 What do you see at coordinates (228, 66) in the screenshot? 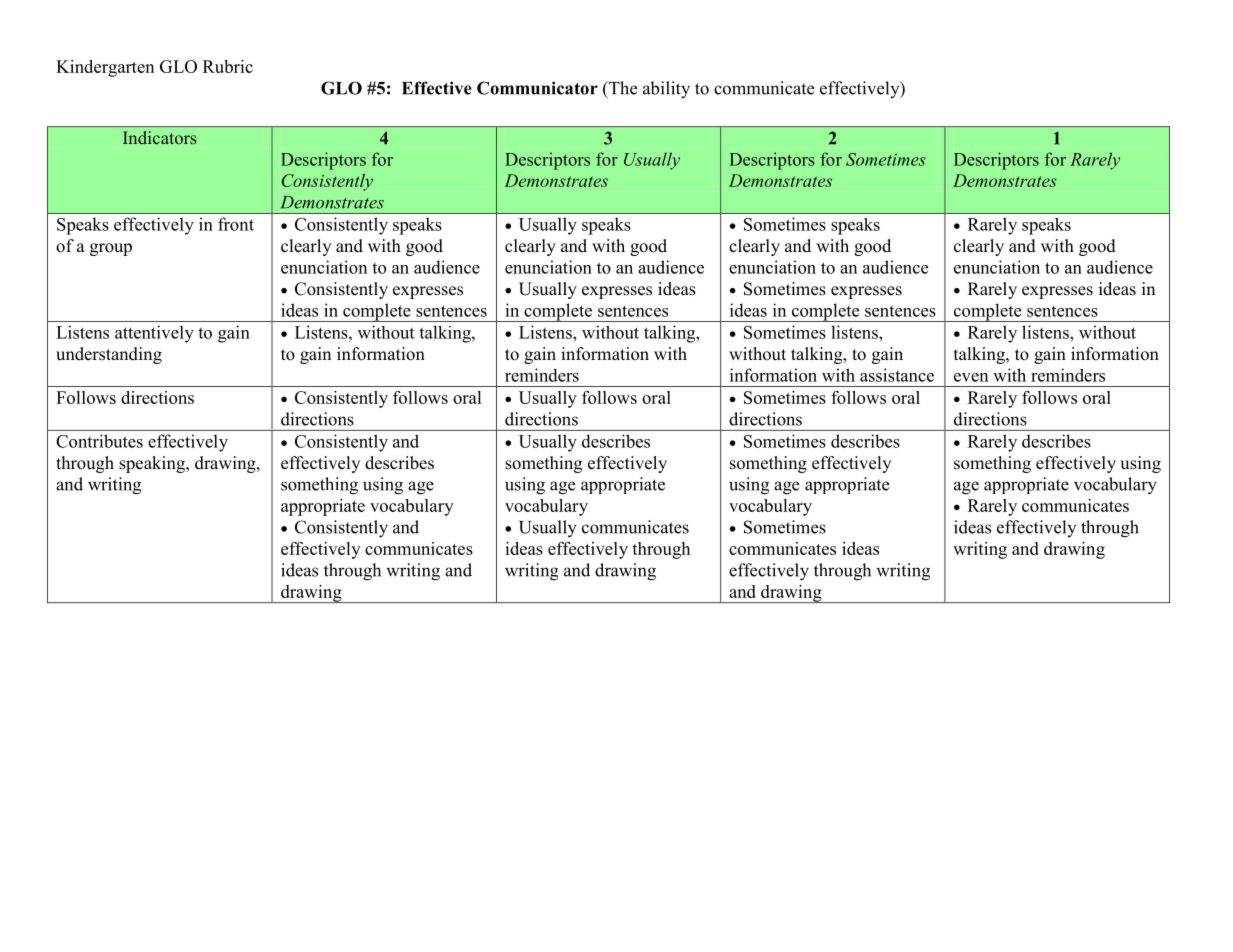
I see `Rubric` at bounding box center [228, 66].
